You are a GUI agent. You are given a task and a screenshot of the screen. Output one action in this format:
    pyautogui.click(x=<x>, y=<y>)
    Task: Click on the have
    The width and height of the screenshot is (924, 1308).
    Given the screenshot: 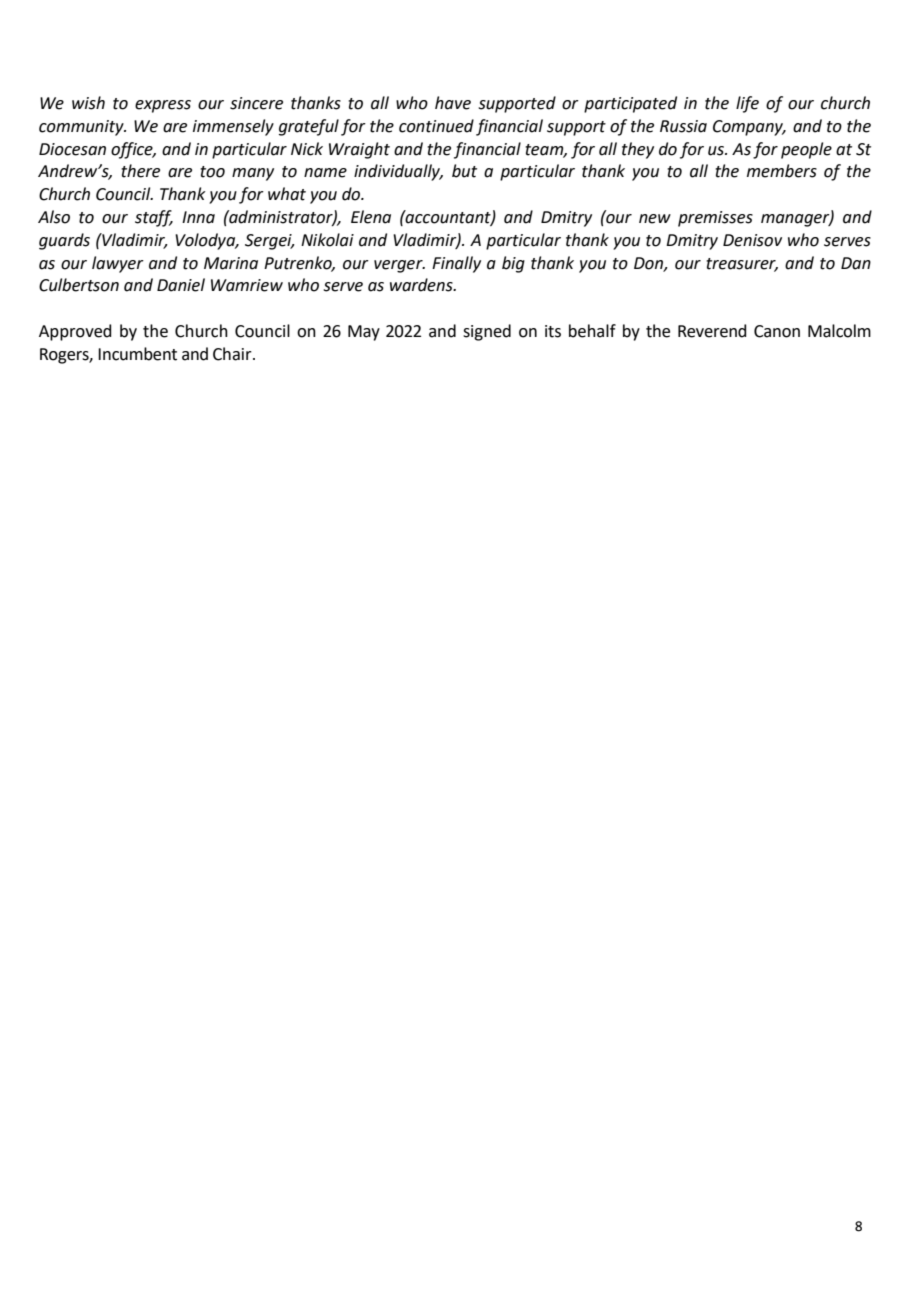 What is the action you would take?
    pyautogui.click(x=453, y=103)
